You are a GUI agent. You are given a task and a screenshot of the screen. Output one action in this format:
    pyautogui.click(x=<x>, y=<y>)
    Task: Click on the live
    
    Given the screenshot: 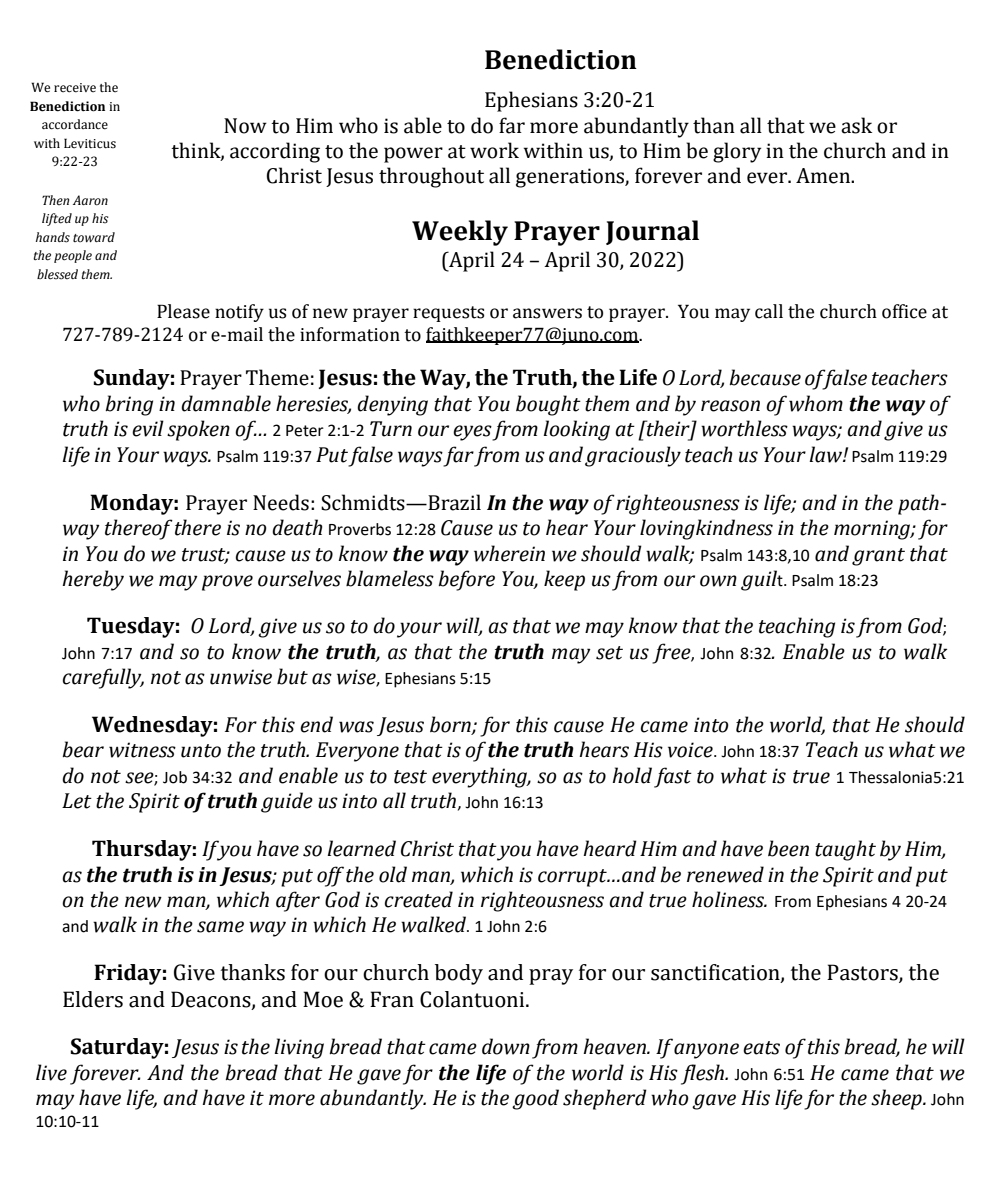 What is the action you would take?
    pyautogui.click(x=51, y=1072)
